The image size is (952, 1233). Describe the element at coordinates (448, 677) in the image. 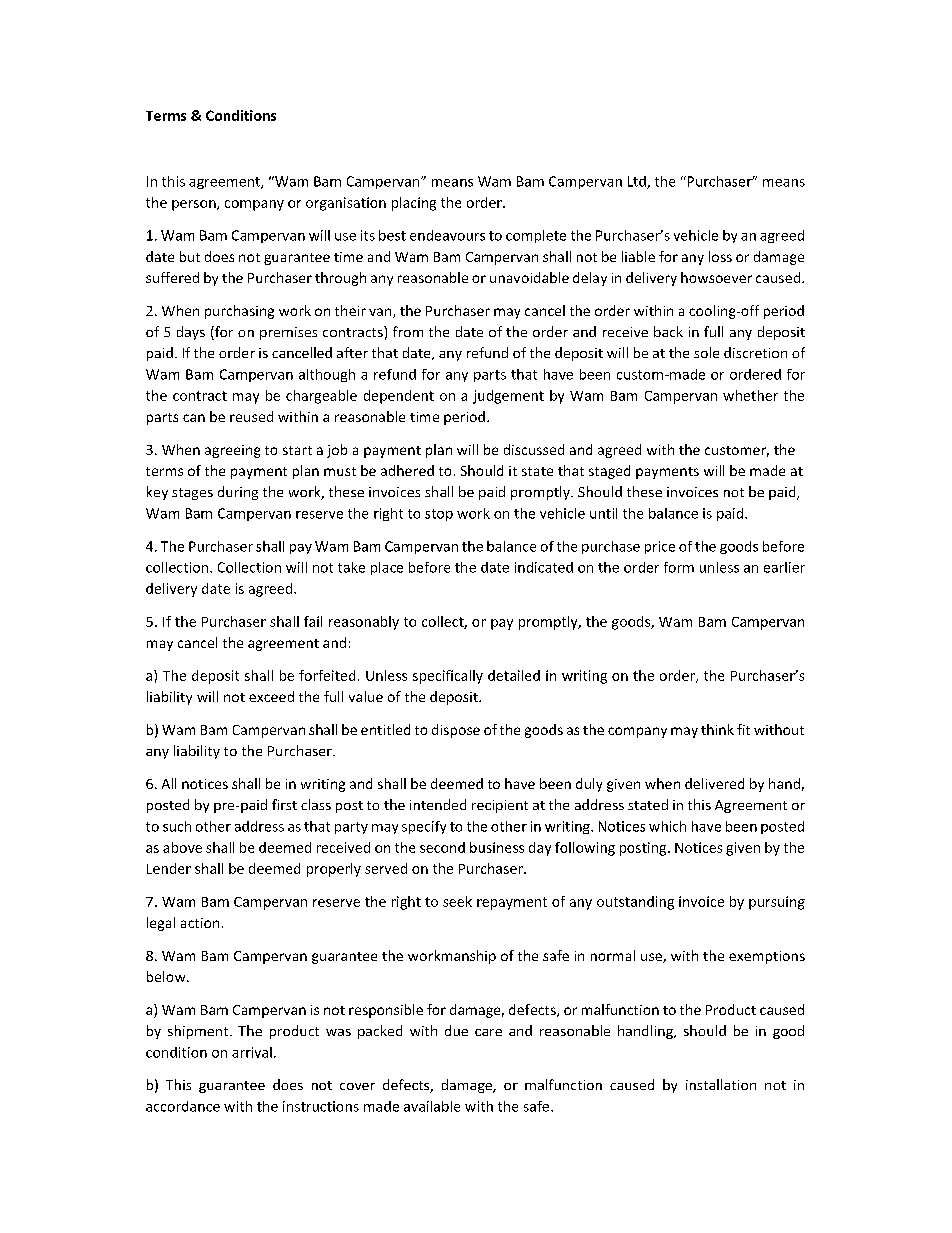

I see `specifically` at that location.
